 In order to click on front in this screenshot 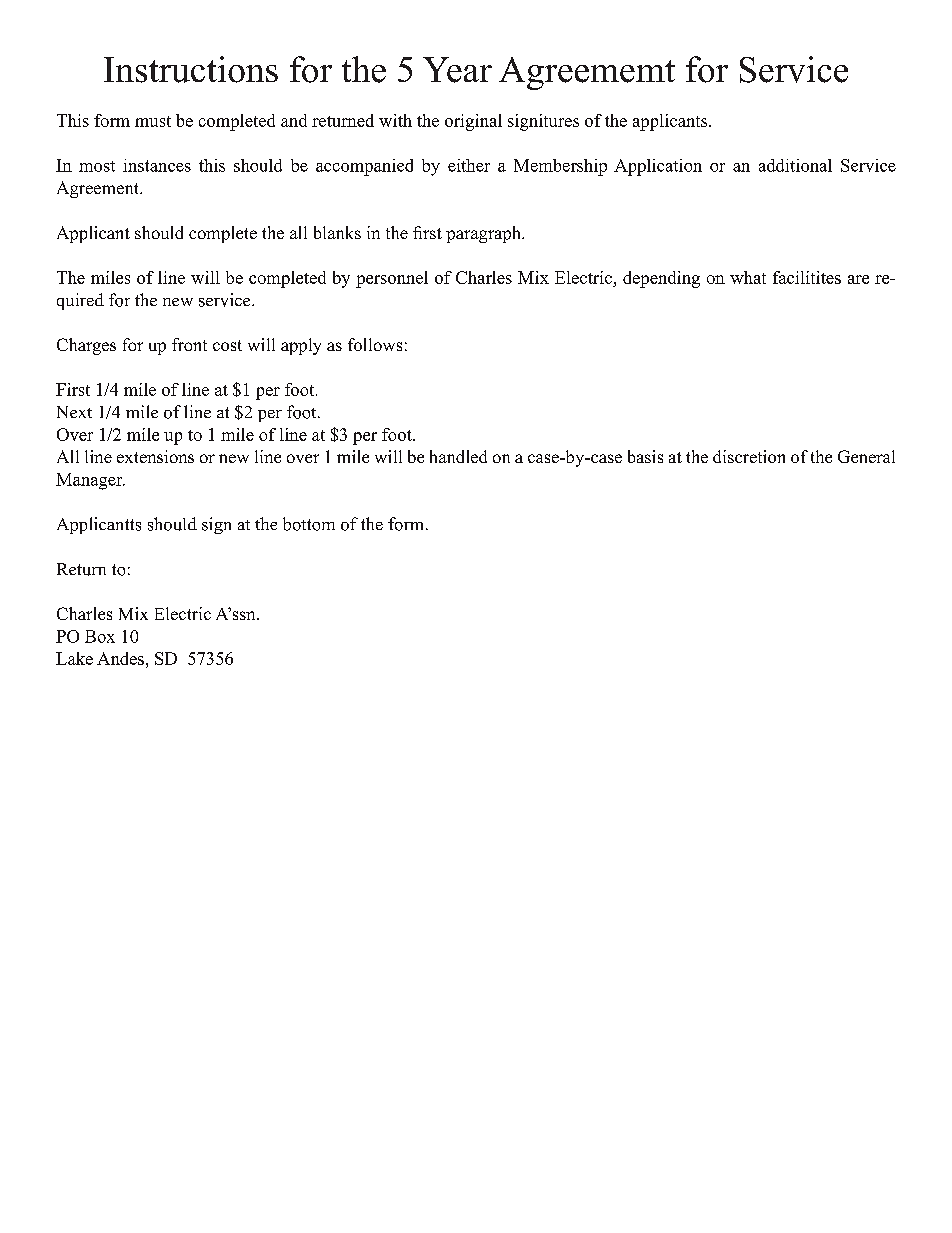, I will do `click(189, 344)`.
